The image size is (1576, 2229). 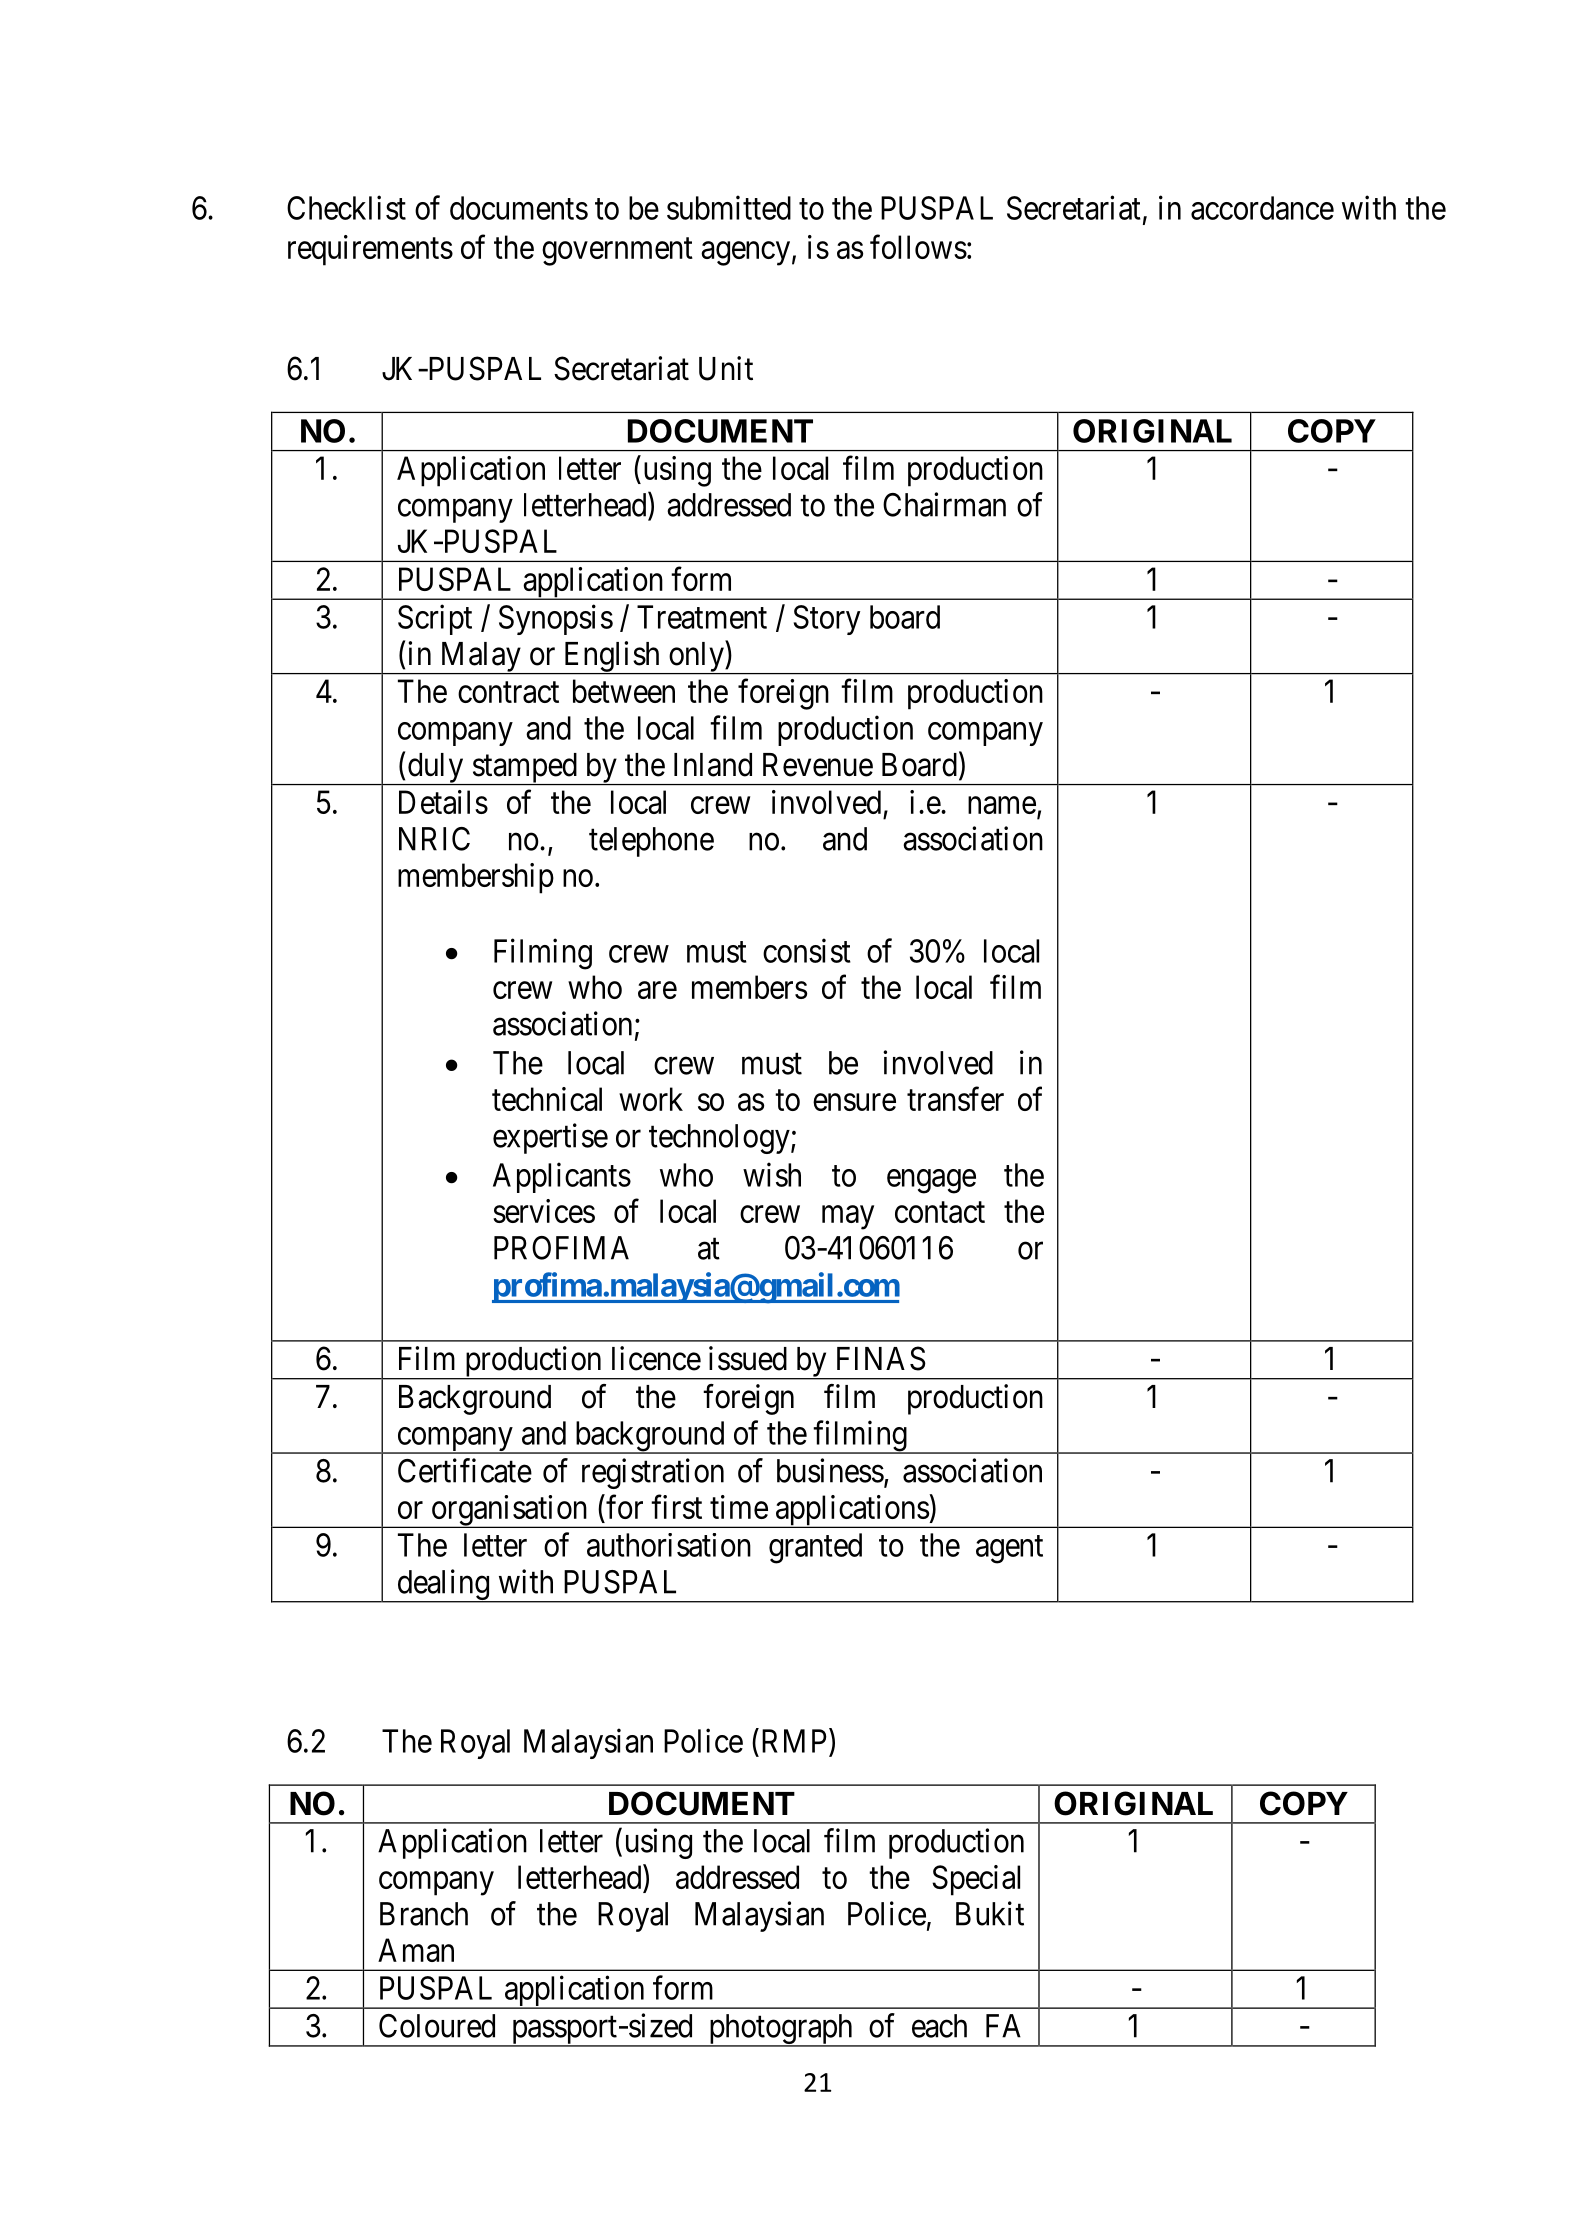 What do you see at coordinates (617, 252) in the screenshot?
I see `government` at bounding box center [617, 252].
